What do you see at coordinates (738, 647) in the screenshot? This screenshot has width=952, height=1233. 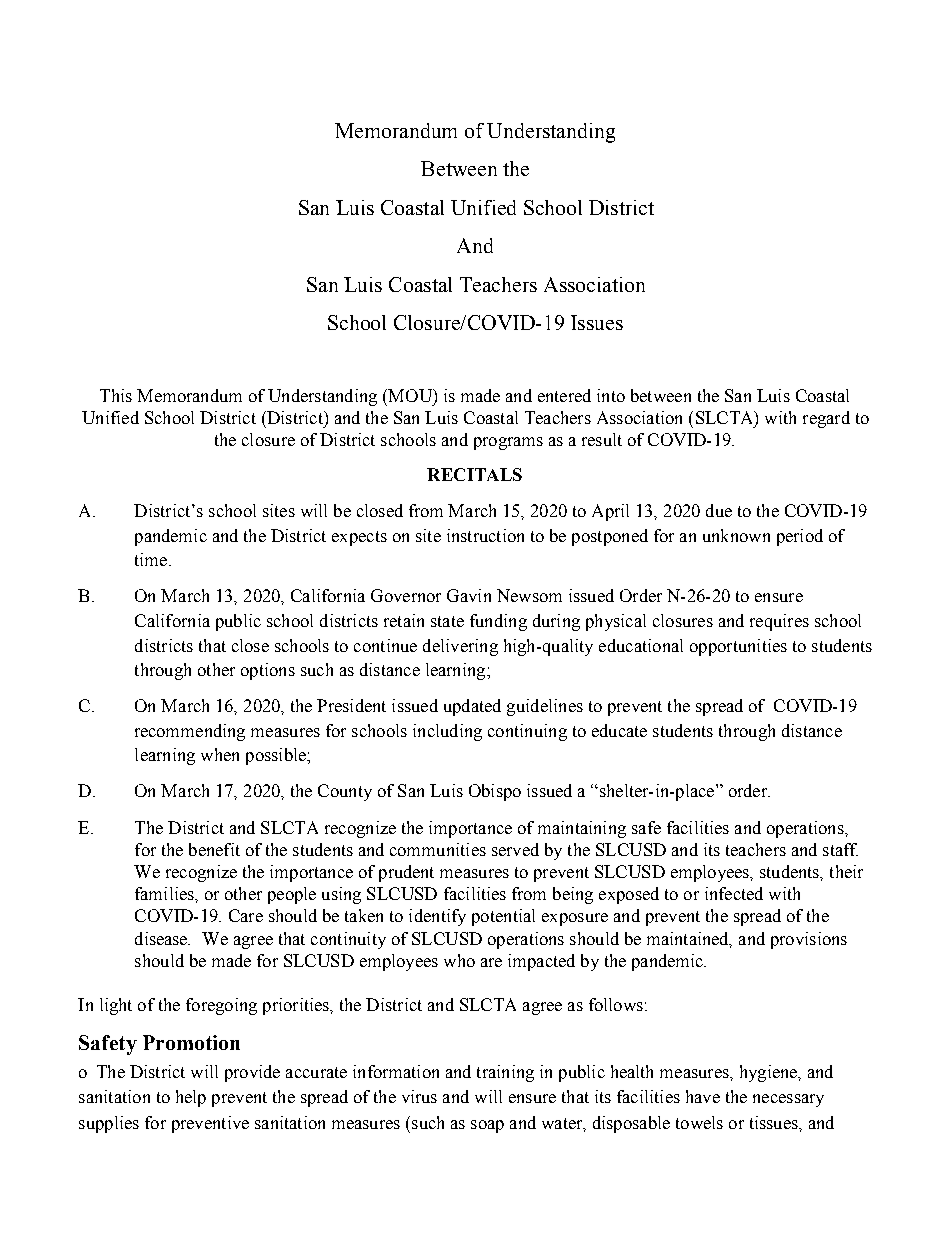 I see `opportunities` at bounding box center [738, 647].
